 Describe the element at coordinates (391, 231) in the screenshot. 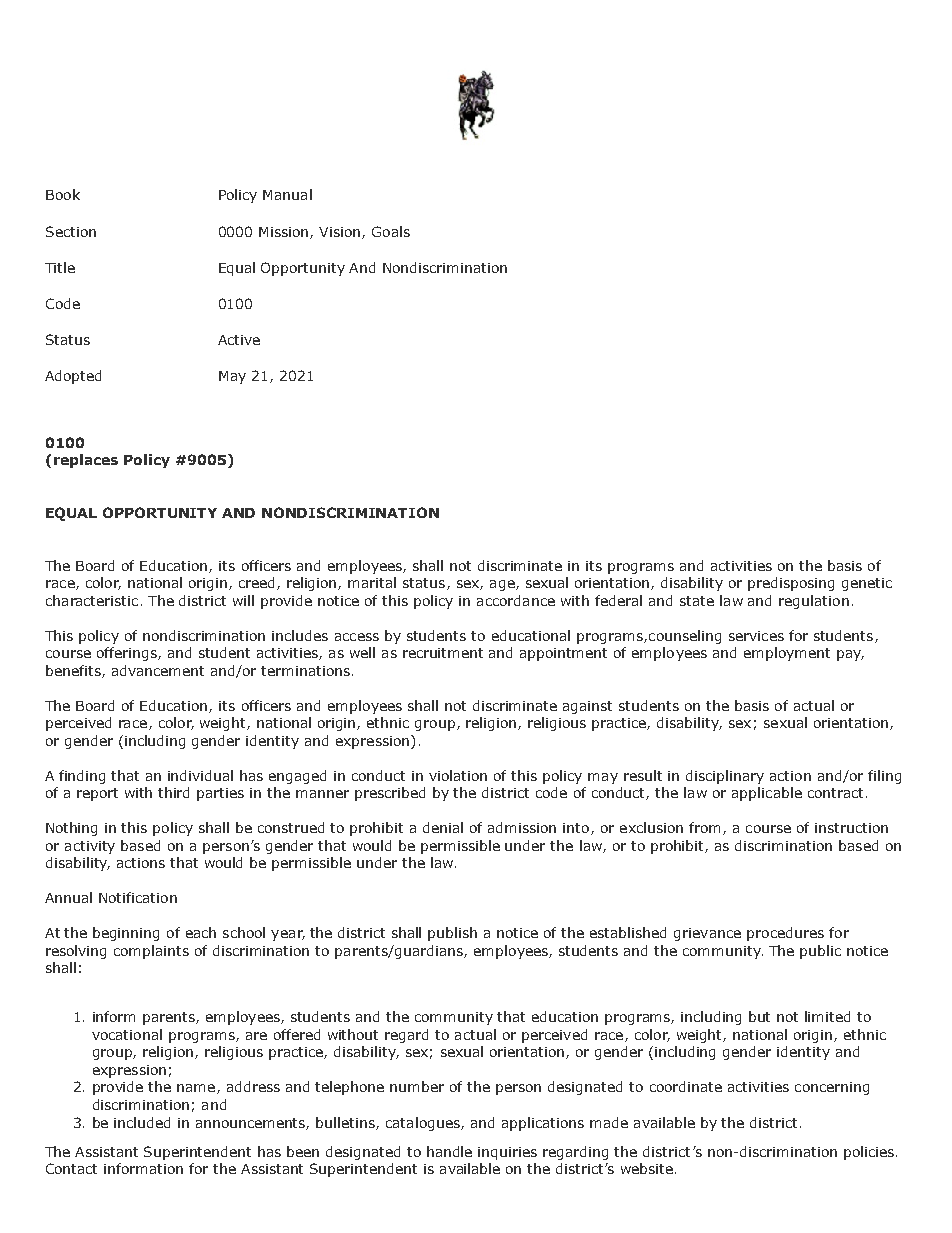

I see `Goals` at that location.
